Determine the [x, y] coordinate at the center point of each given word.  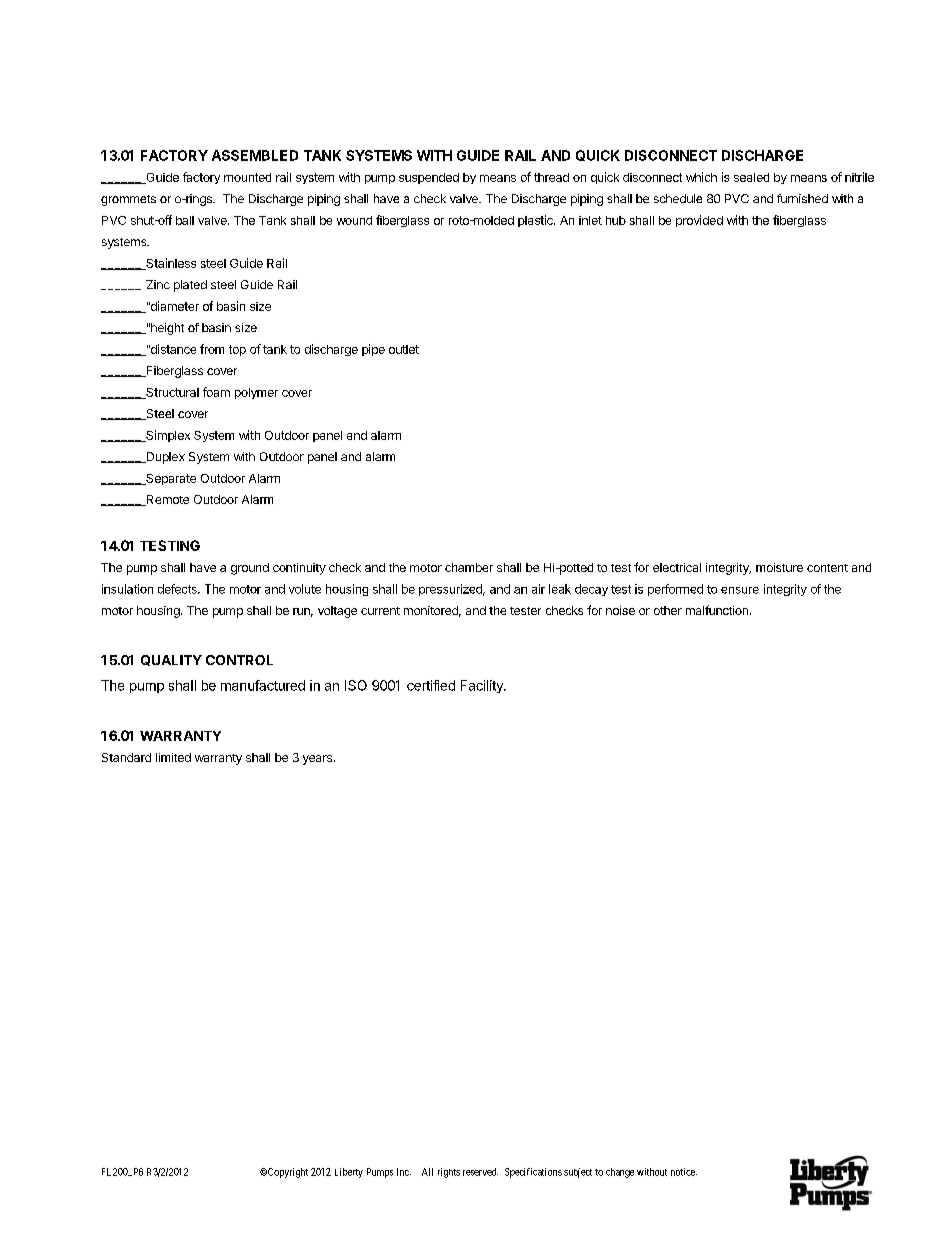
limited [173, 757]
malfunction [717, 610]
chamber [469, 567]
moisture [779, 567]
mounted [247, 177]
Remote [166, 500]
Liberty [349, 1173]
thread [551, 177]
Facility [483, 686]
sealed [751, 177]
